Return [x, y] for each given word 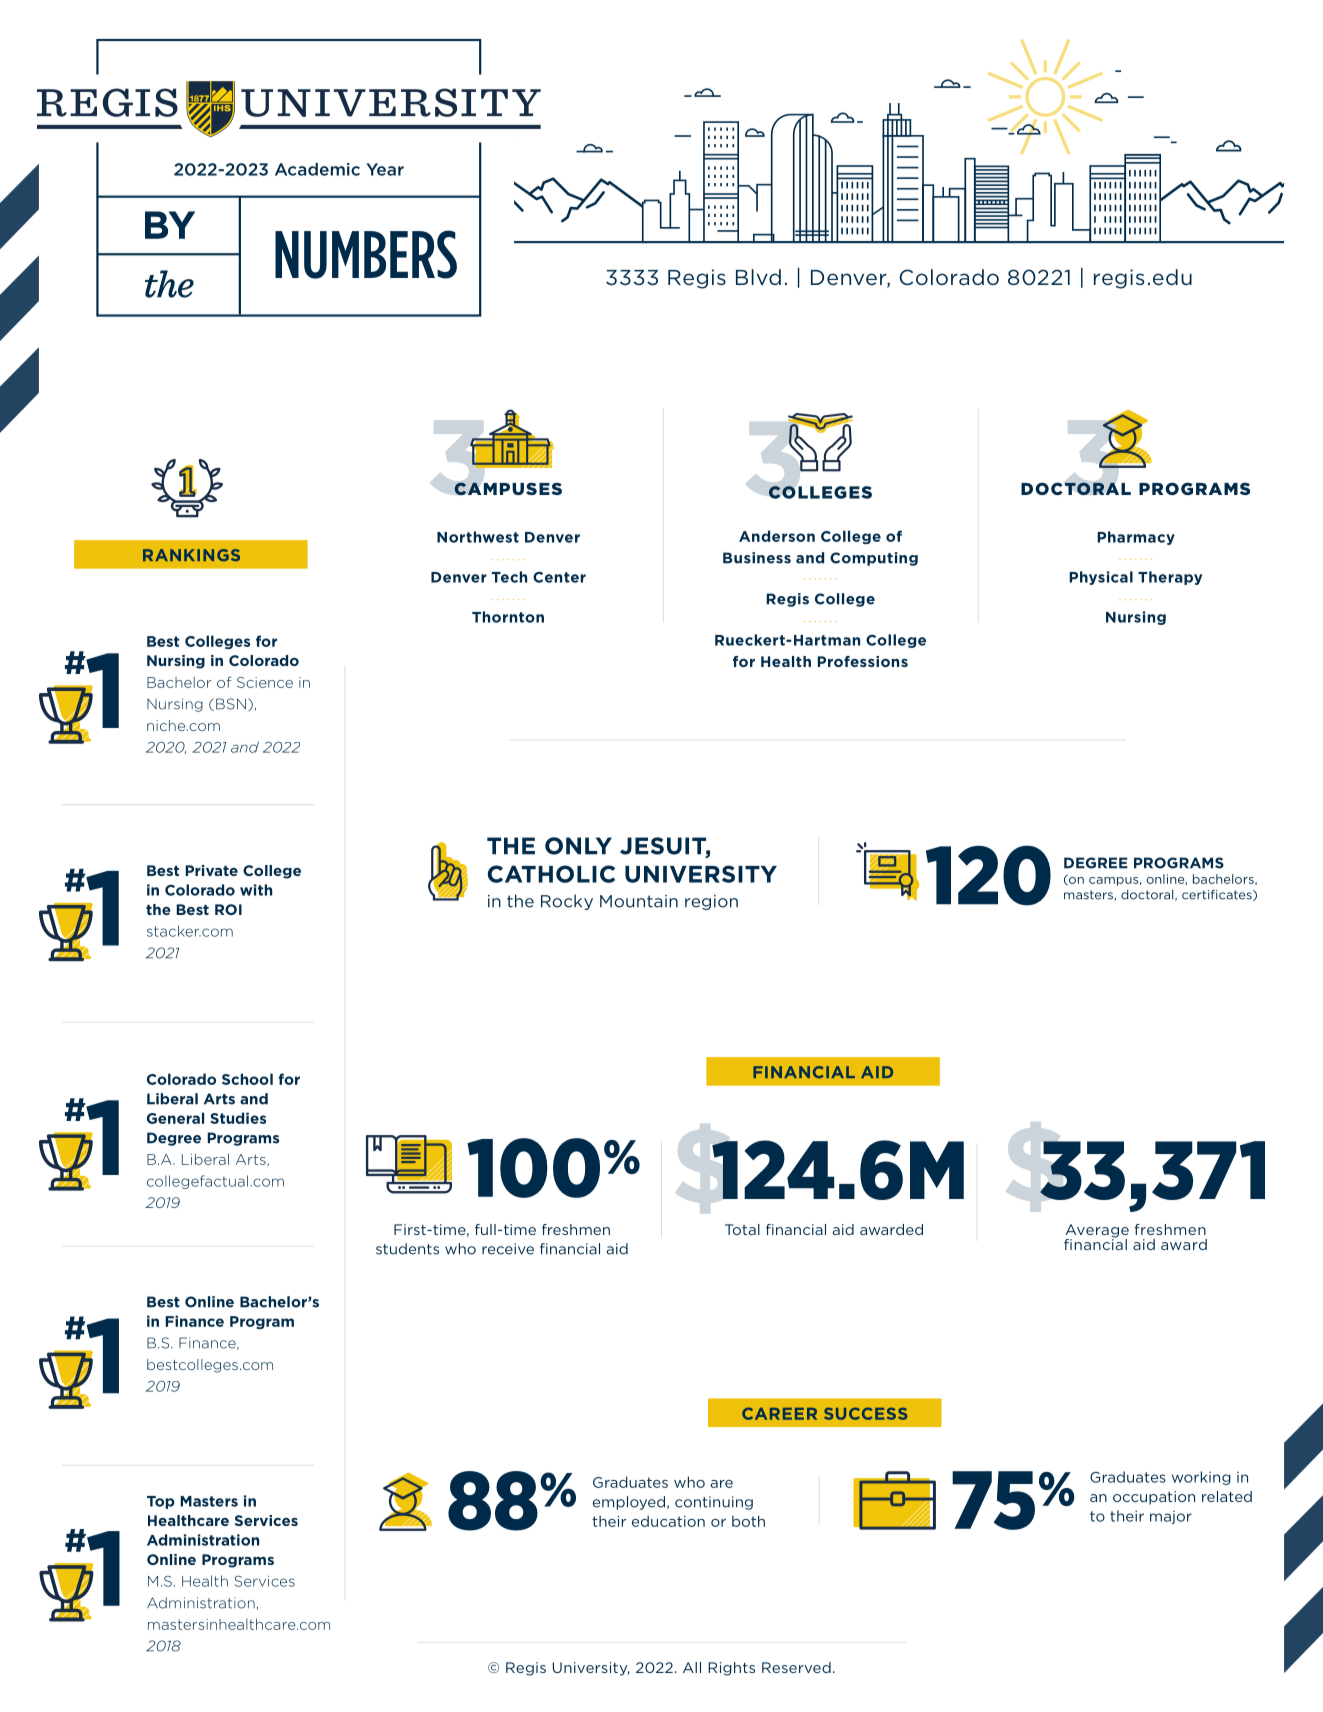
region [711, 902]
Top [161, 1502]
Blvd [758, 277]
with [256, 890]
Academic [317, 169]
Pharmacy [1136, 538]
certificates [1218, 895]
